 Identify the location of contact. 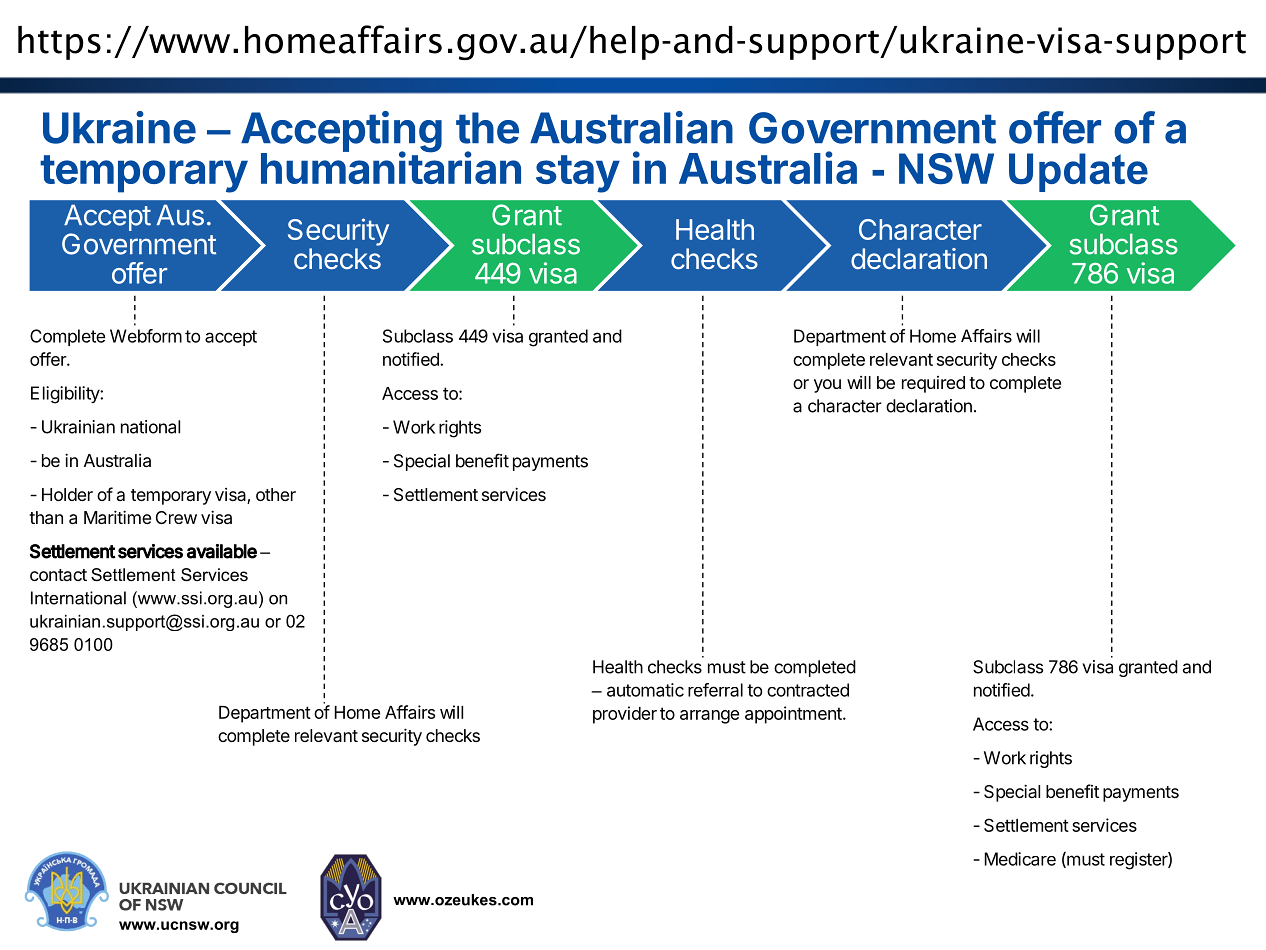
(58, 575).
